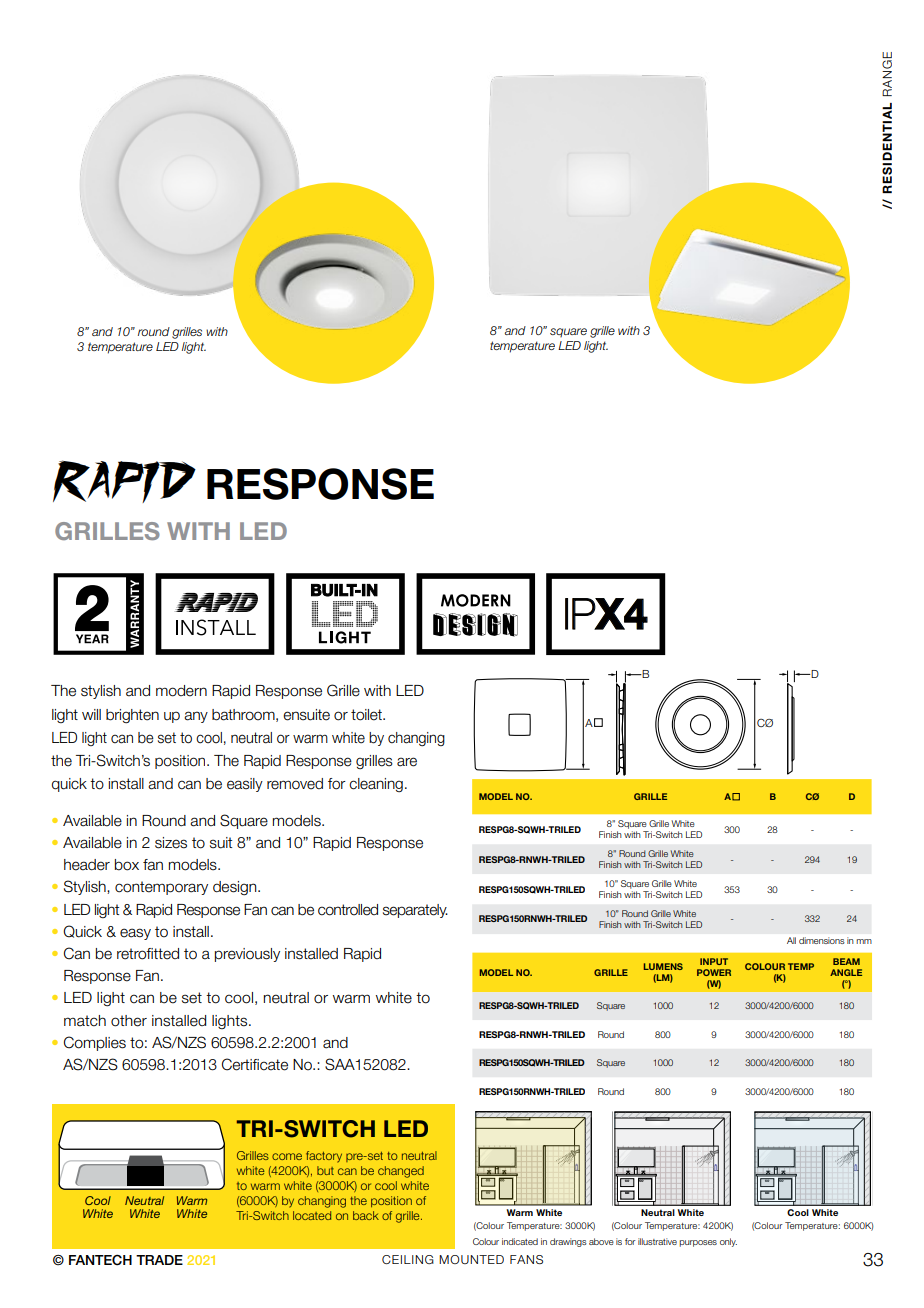 The height and width of the page is (1308, 924). I want to click on retrofitted, so click(148, 954).
